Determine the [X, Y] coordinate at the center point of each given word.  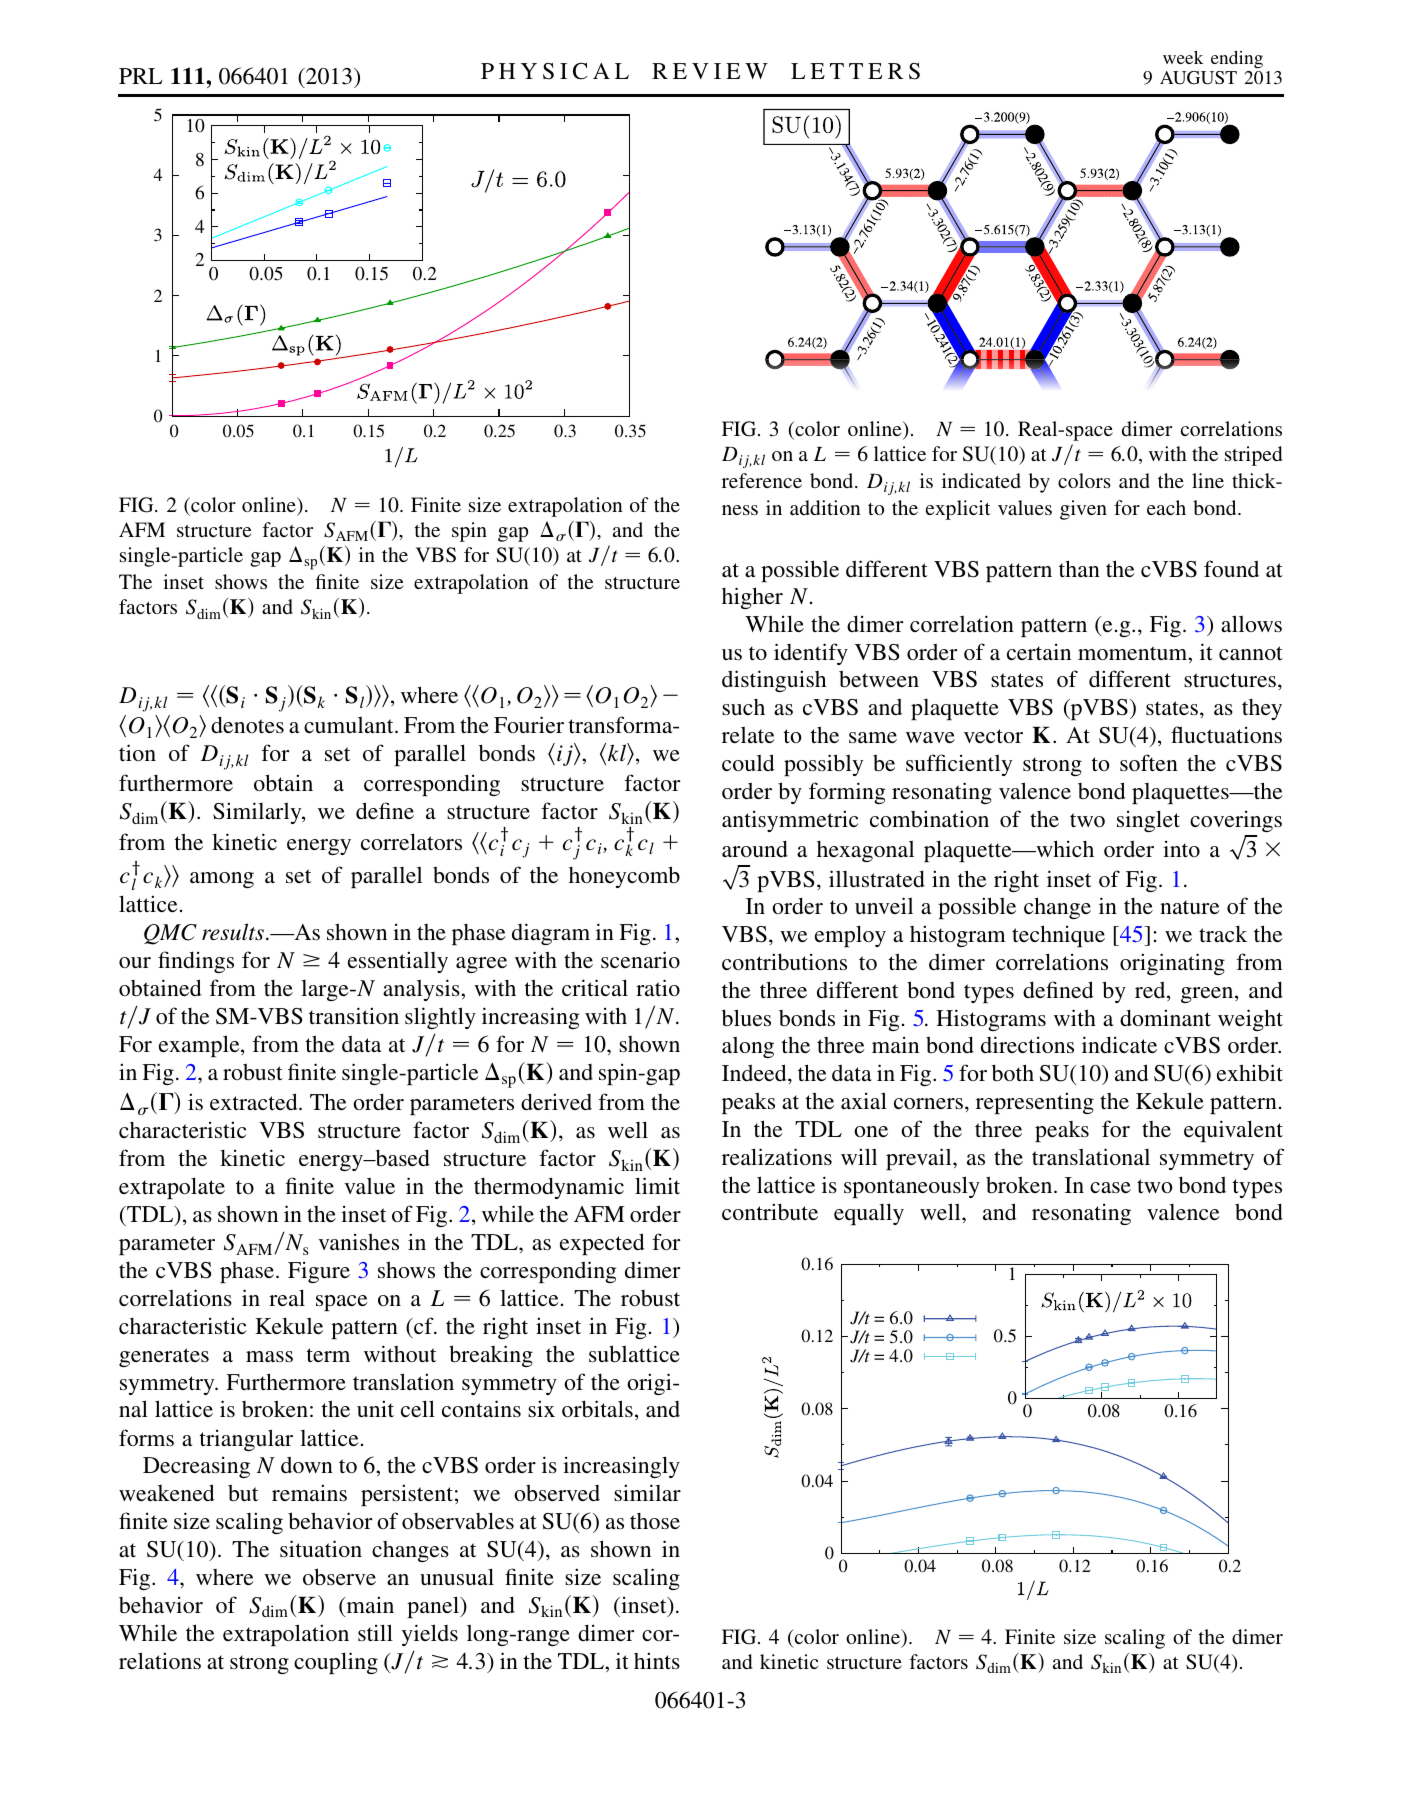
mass [269, 1356]
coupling [336, 1663]
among [222, 880]
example [200, 1046]
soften [1149, 762]
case [1110, 1187]
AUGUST [1198, 78]
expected [602, 1244]
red [1151, 991]
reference [762, 480]
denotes [247, 724]
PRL [140, 76]
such [743, 707]
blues [746, 1017]
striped [1253, 456]
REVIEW [710, 71]
